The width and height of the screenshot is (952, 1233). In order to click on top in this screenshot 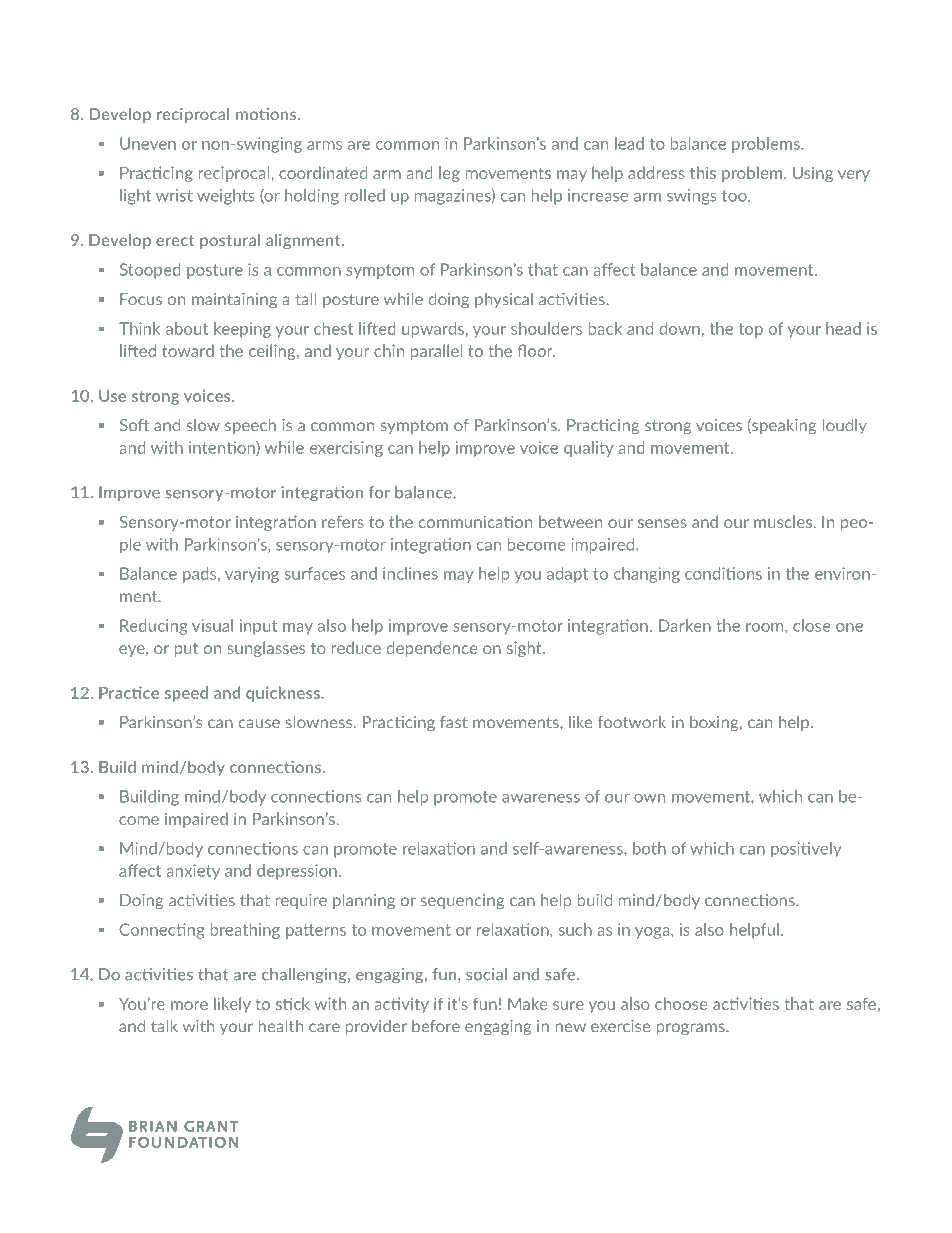, I will do `click(751, 330)`.
